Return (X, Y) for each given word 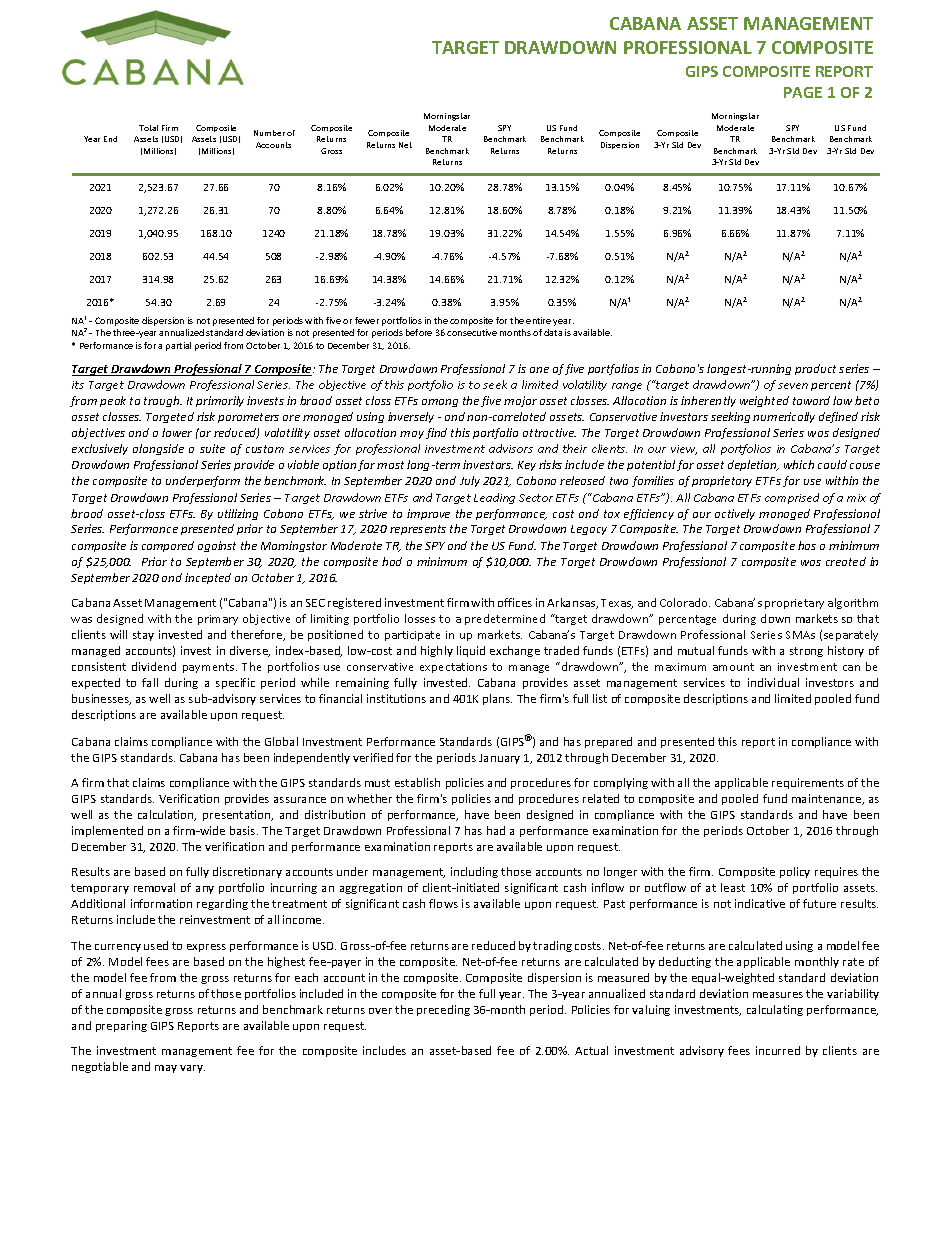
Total (148, 128)
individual (773, 682)
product (815, 369)
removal (154, 887)
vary (192, 1069)
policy (795, 872)
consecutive (472, 332)
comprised (792, 498)
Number (269, 133)
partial (178, 346)
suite (212, 448)
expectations (453, 668)
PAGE (803, 92)
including (474, 872)
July (470, 481)
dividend (154, 666)
